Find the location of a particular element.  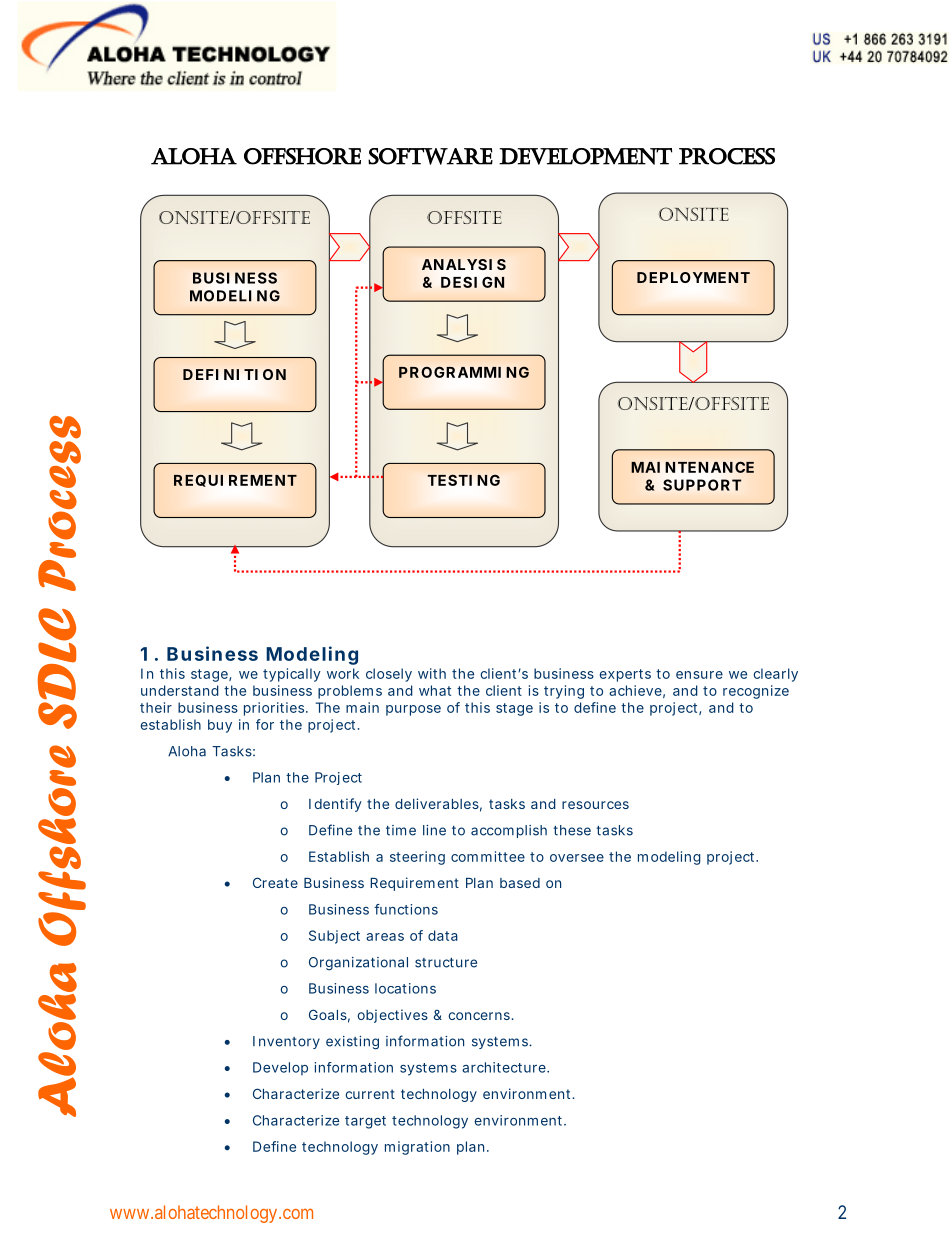

ANALYSIS is located at coordinates (464, 264).
